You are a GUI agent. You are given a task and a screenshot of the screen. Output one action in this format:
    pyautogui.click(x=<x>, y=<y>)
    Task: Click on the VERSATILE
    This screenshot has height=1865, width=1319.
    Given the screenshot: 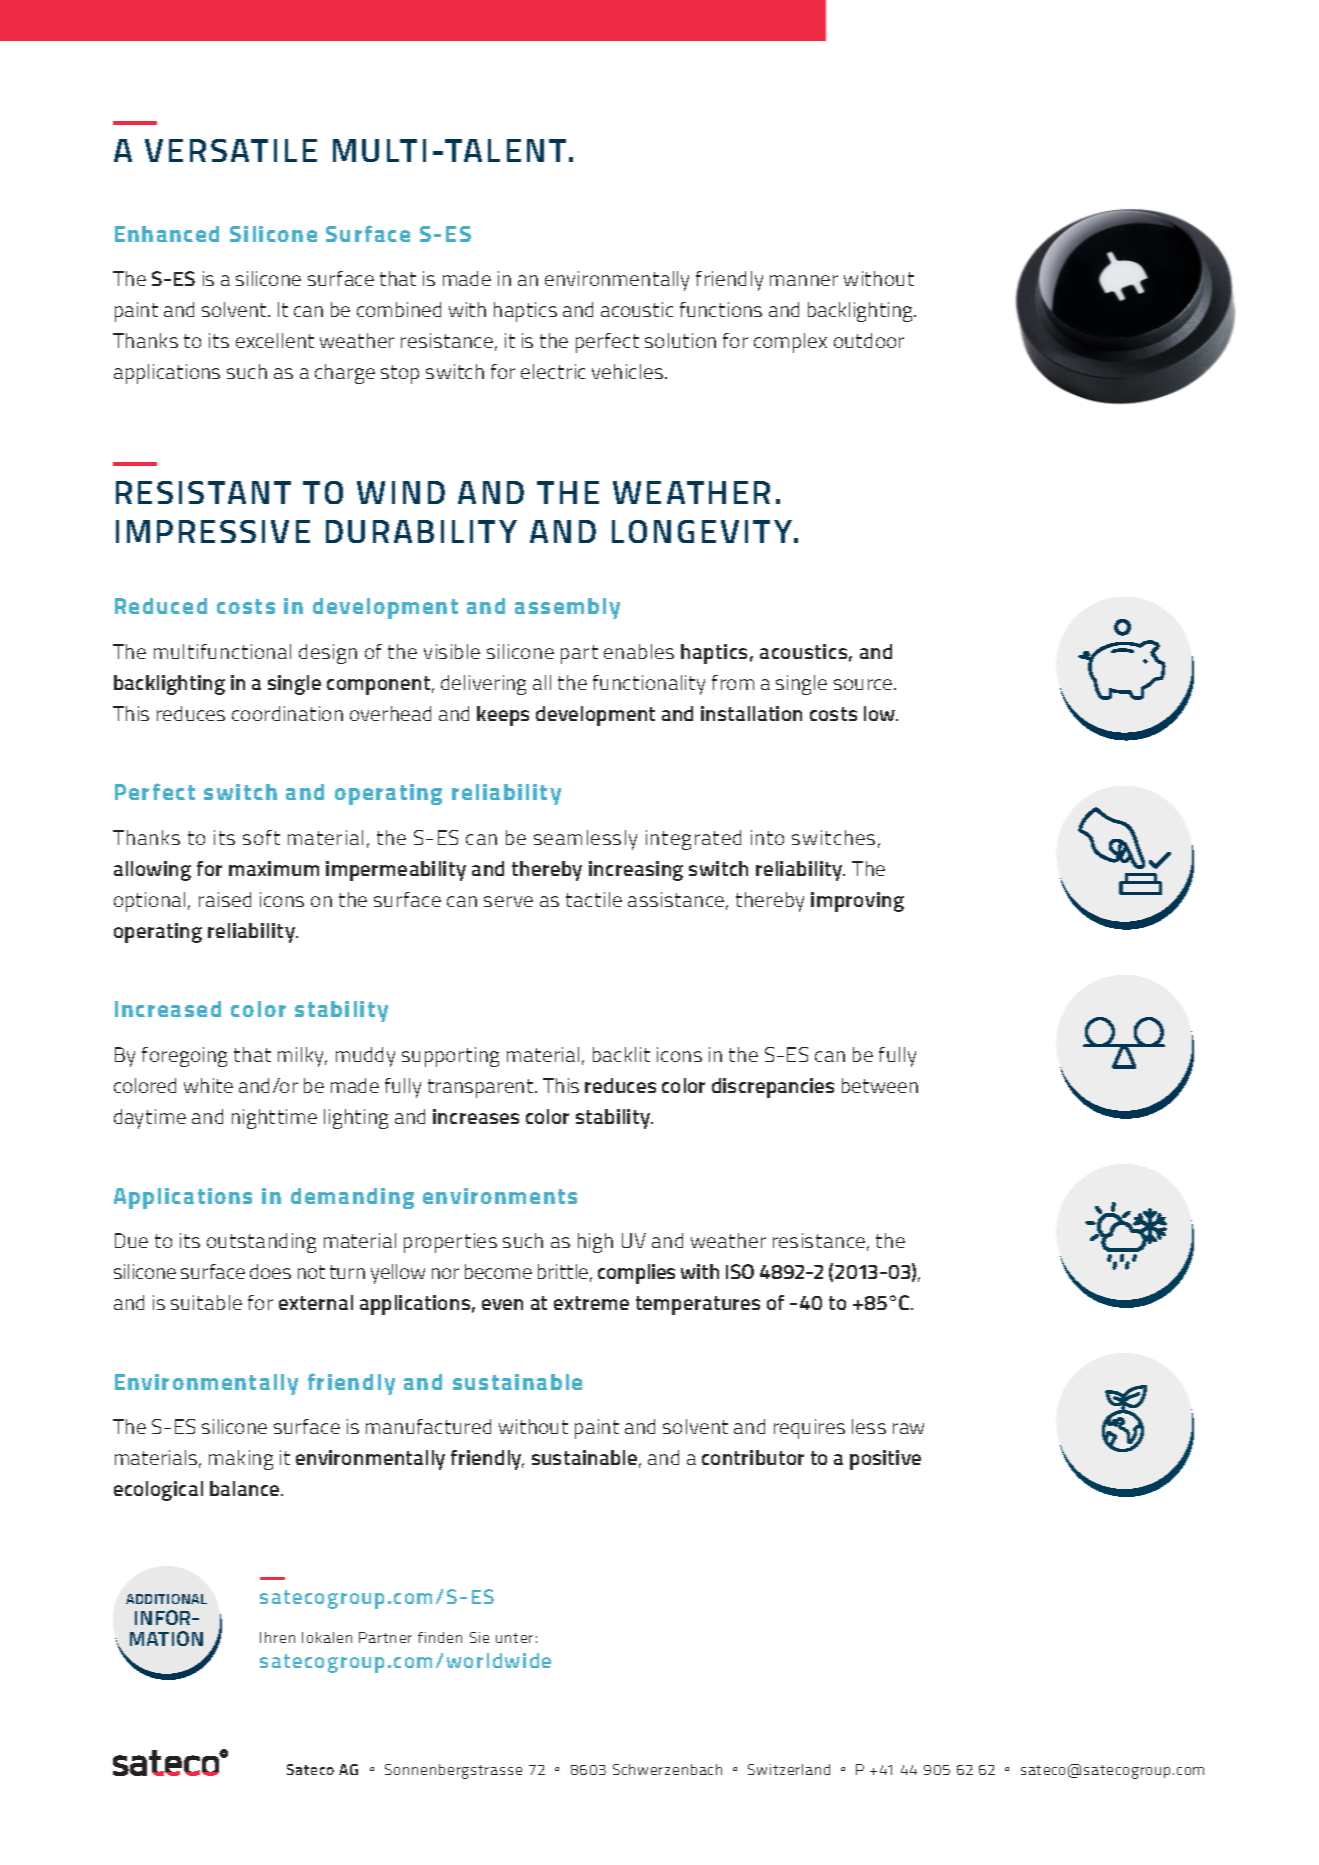 What is the action you would take?
    pyautogui.click(x=231, y=150)
